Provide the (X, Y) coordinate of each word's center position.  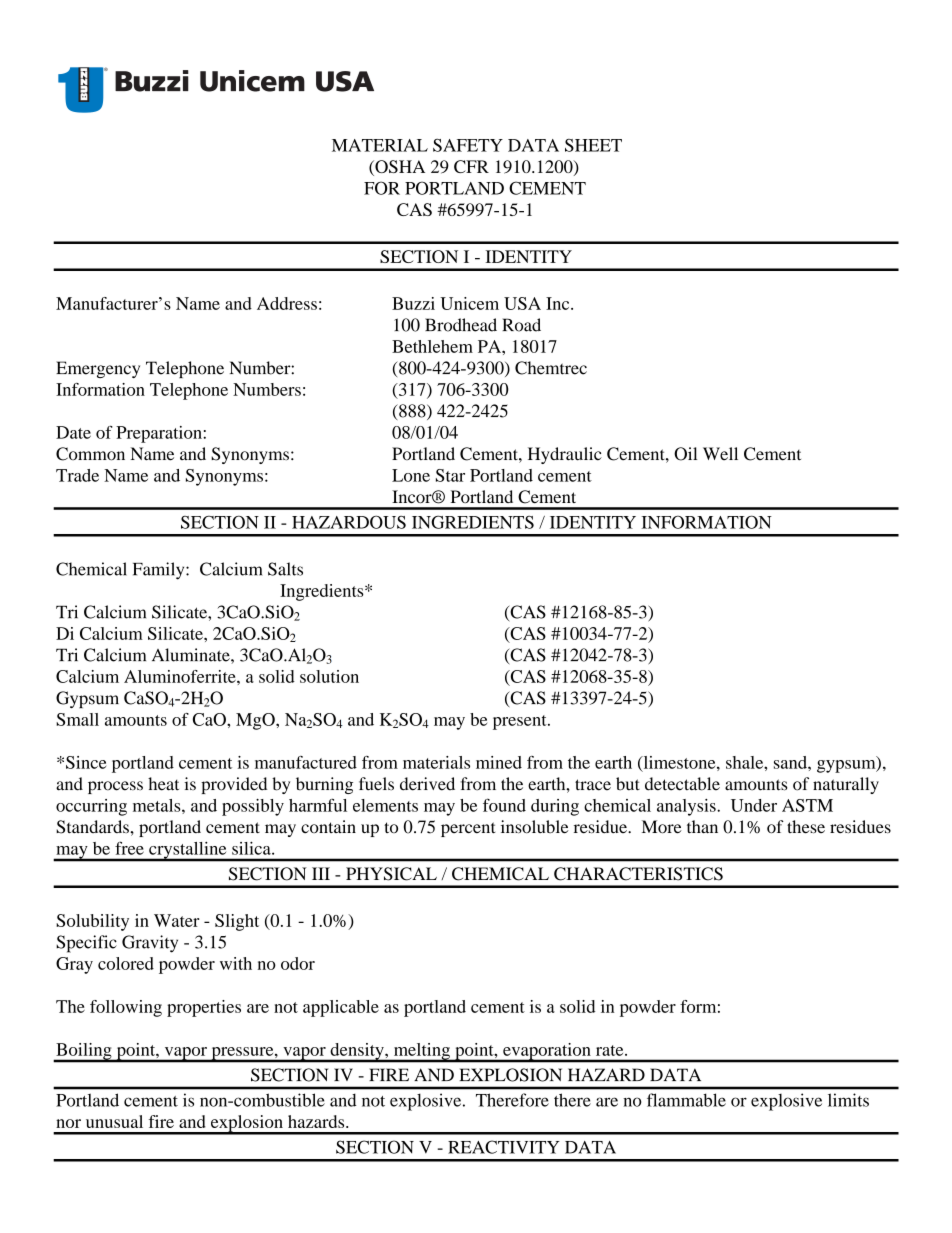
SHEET (593, 145)
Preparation (160, 434)
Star (450, 475)
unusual (114, 1121)
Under (754, 805)
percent (468, 829)
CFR (471, 166)
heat (163, 784)
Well (720, 454)
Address (287, 303)
